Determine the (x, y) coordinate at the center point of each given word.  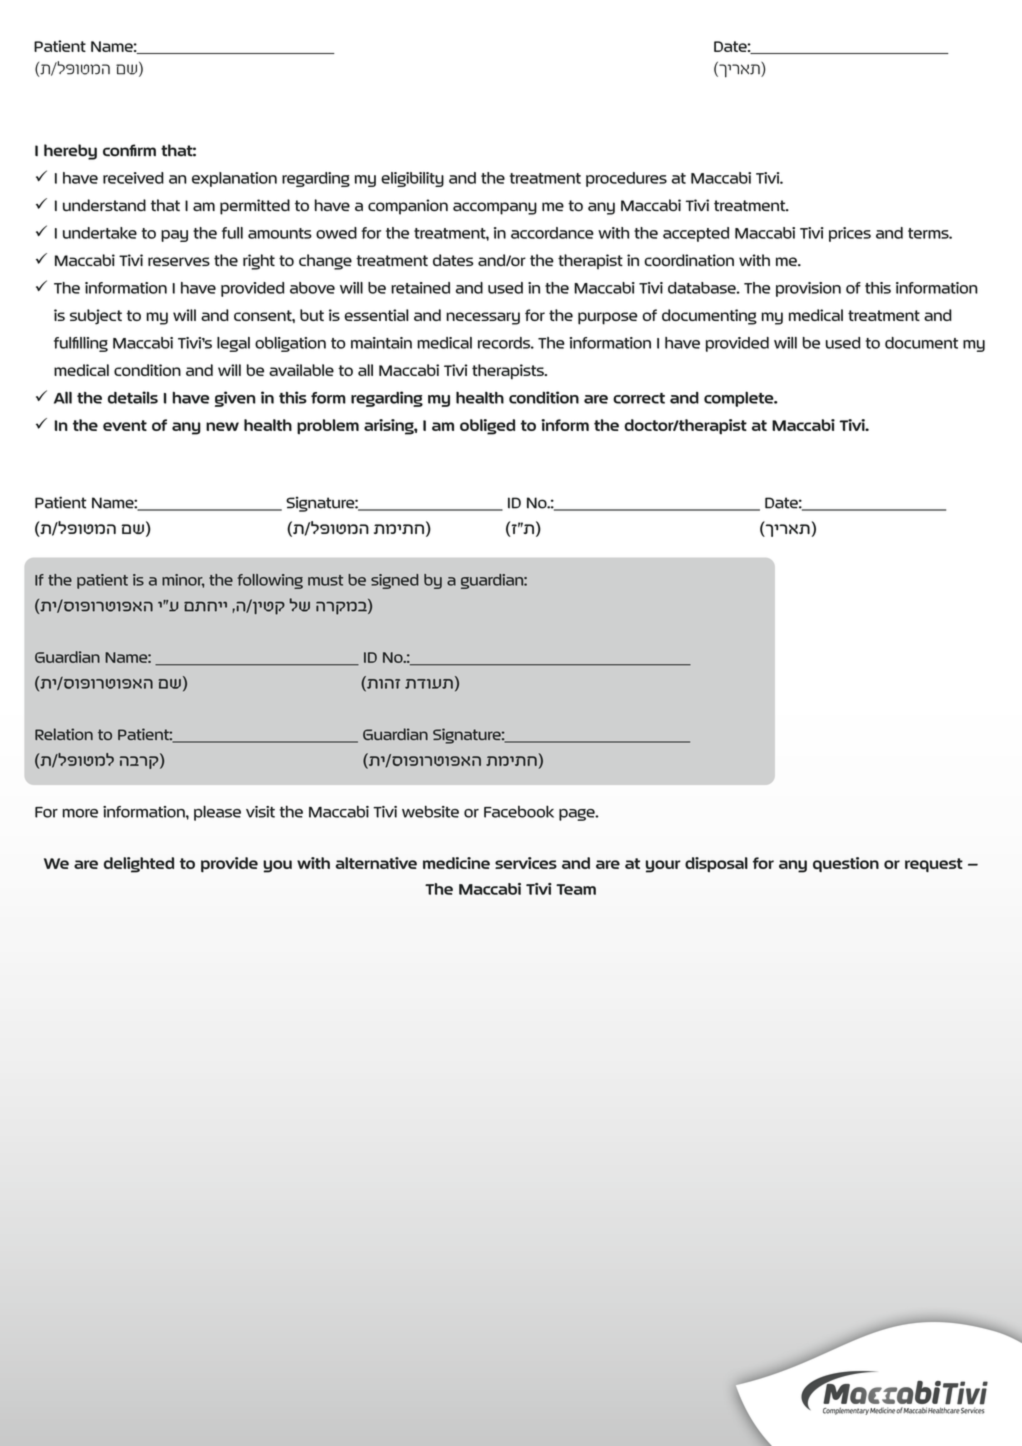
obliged (487, 427)
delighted (139, 865)
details (133, 397)
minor (183, 581)
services (526, 863)
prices (850, 234)
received (133, 178)
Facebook (519, 811)
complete (740, 399)
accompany (495, 208)
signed (395, 581)
